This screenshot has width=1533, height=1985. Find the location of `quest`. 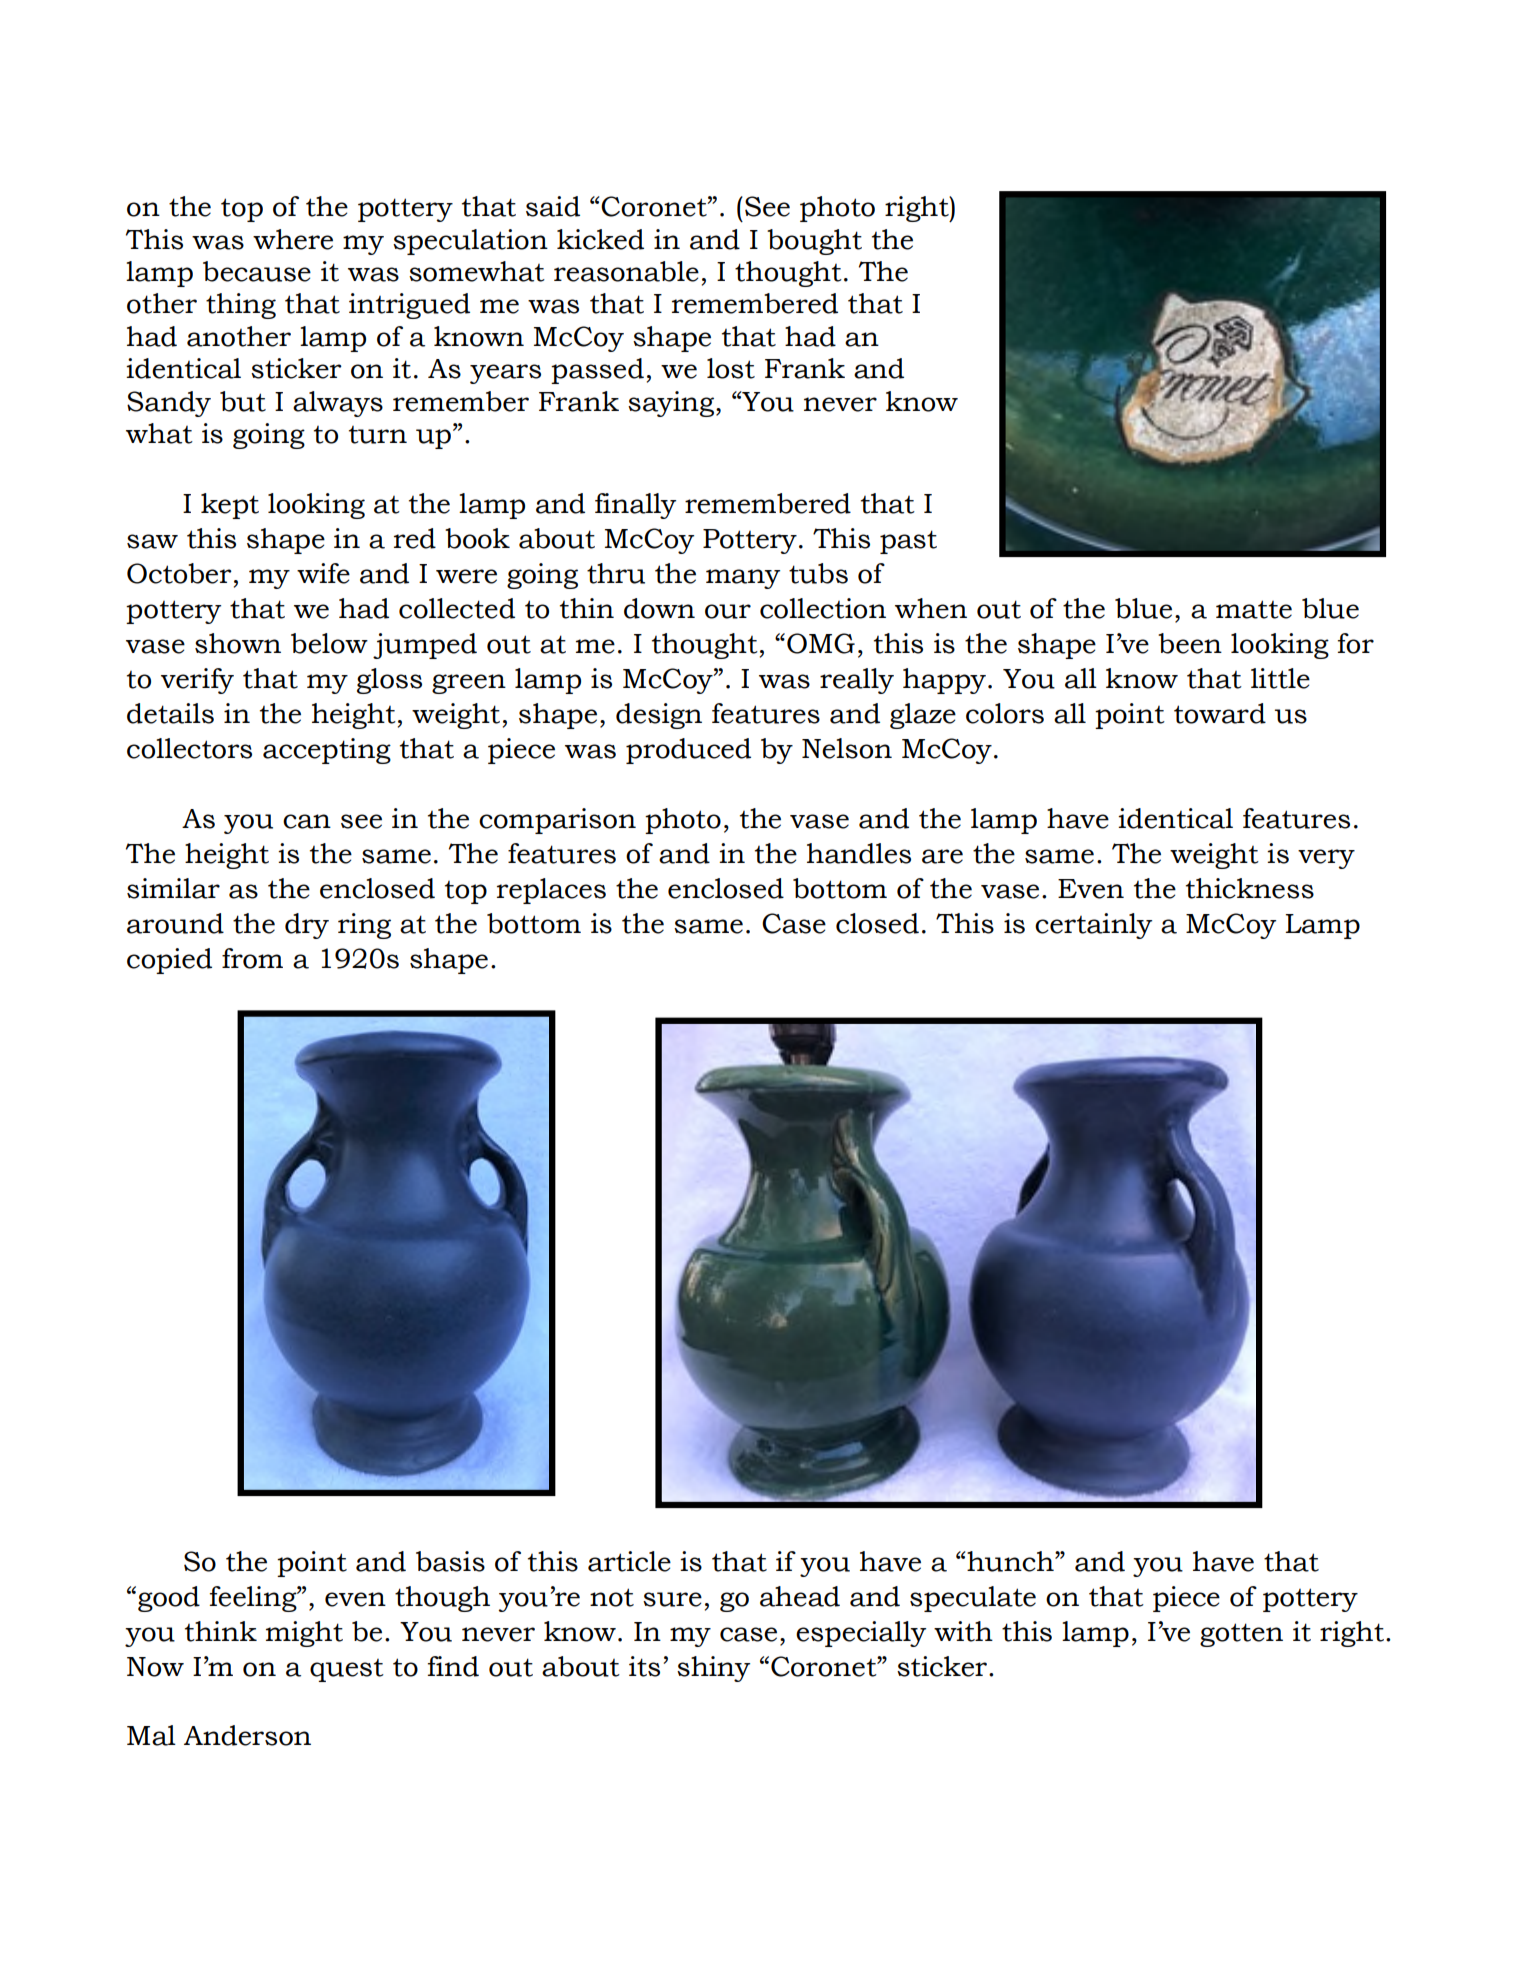

quest is located at coordinates (347, 1670).
